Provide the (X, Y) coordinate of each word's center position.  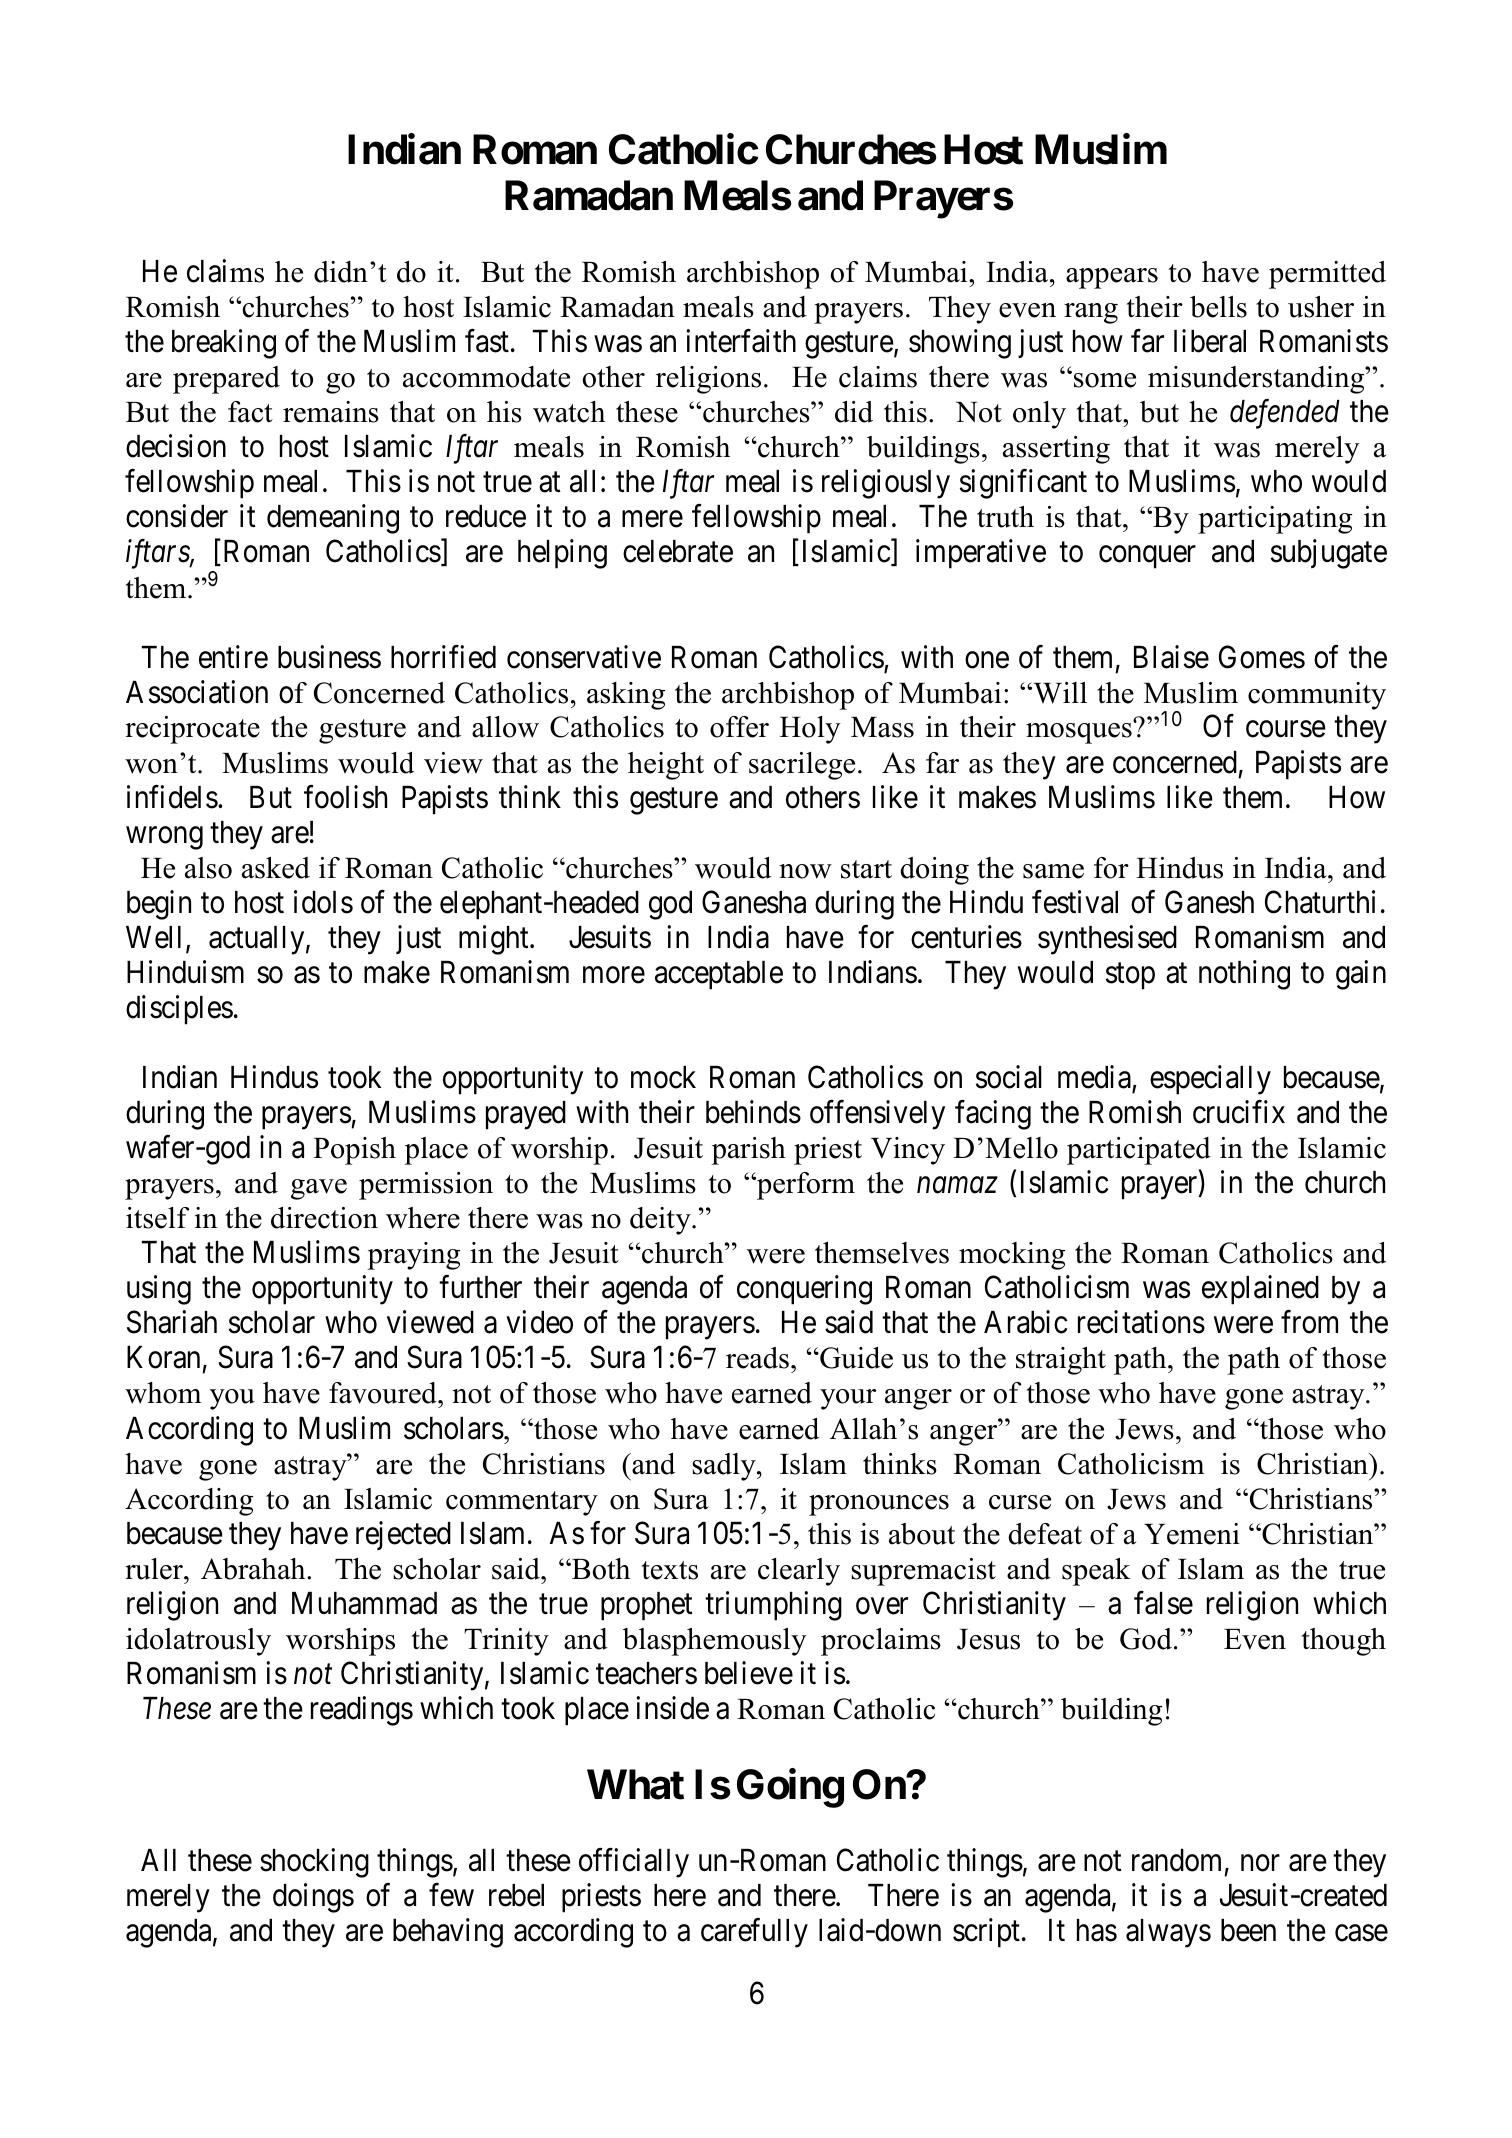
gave (319, 1189)
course (1286, 729)
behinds (753, 1112)
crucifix (1239, 1112)
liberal (1210, 341)
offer (739, 727)
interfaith (741, 341)
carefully (754, 1933)
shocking (314, 1863)
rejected (403, 1535)
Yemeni (1192, 1534)
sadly (725, 1467)
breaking (224, 344)
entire (233, 657)
